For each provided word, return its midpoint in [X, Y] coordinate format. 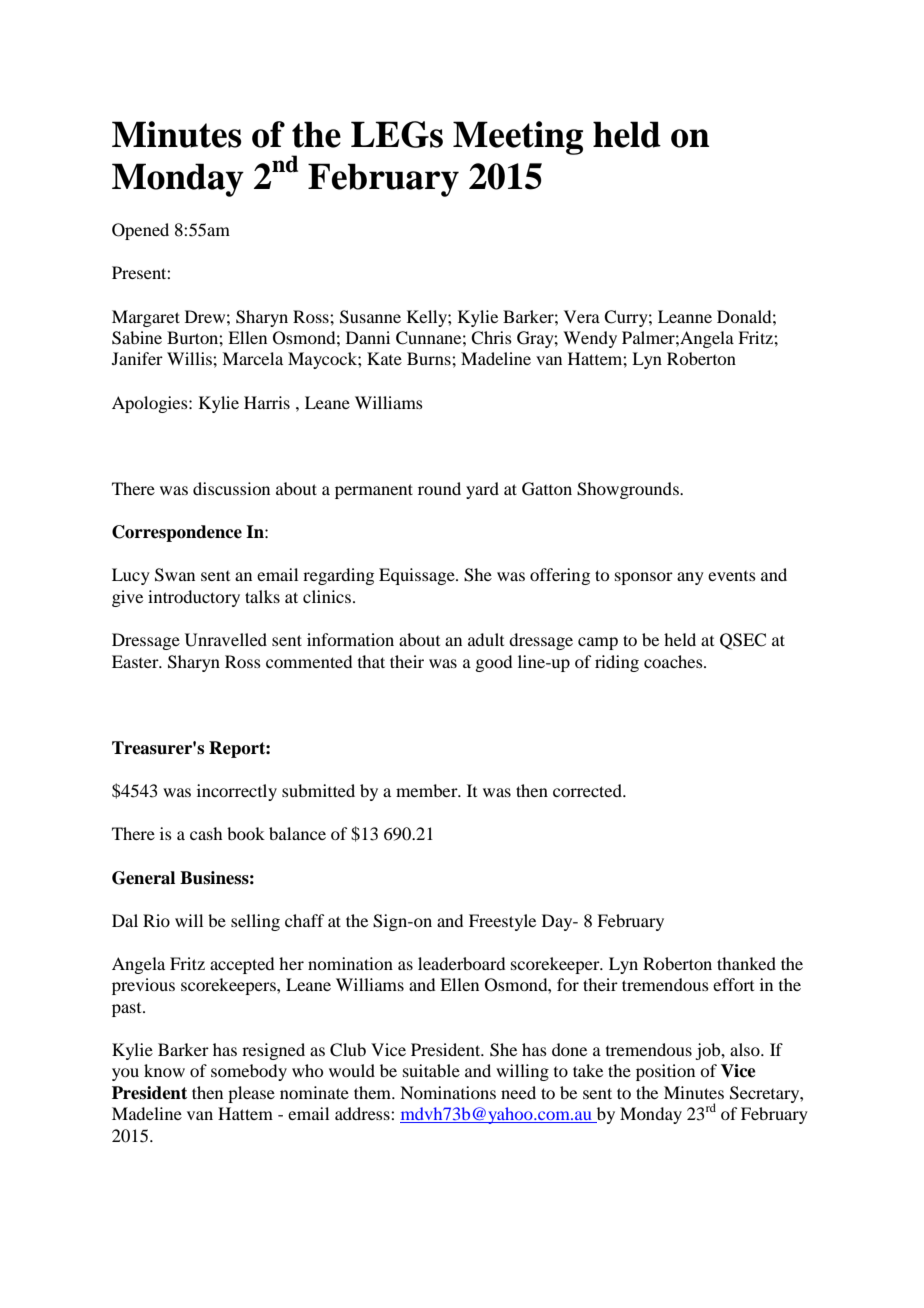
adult [486, 639]
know [164, 1070]
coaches [674, 661]
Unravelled [226, 640]
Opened [140, 231]
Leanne [685, 316]
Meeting [518, 138]
